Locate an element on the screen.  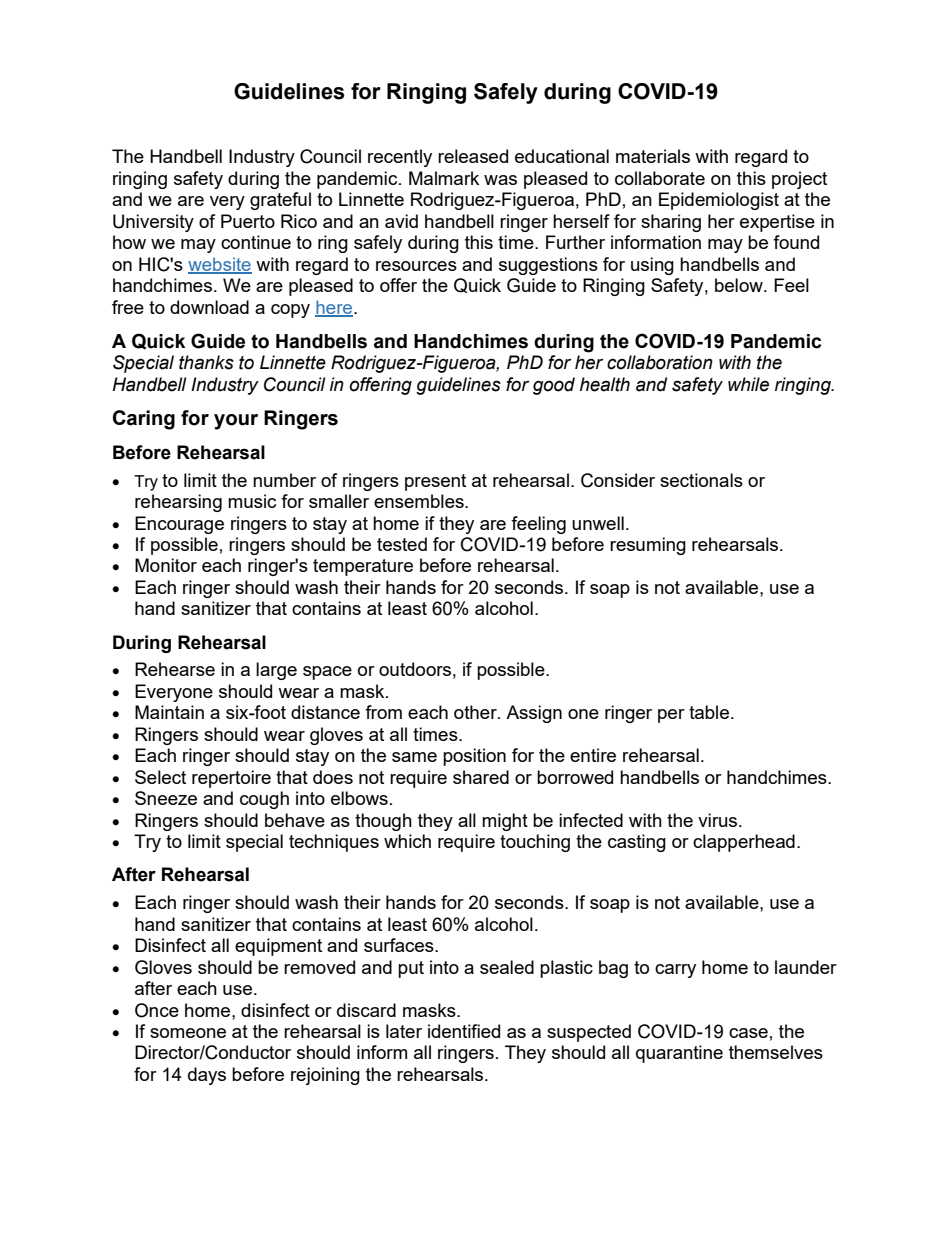
while is located at coordinates (748, 384).
